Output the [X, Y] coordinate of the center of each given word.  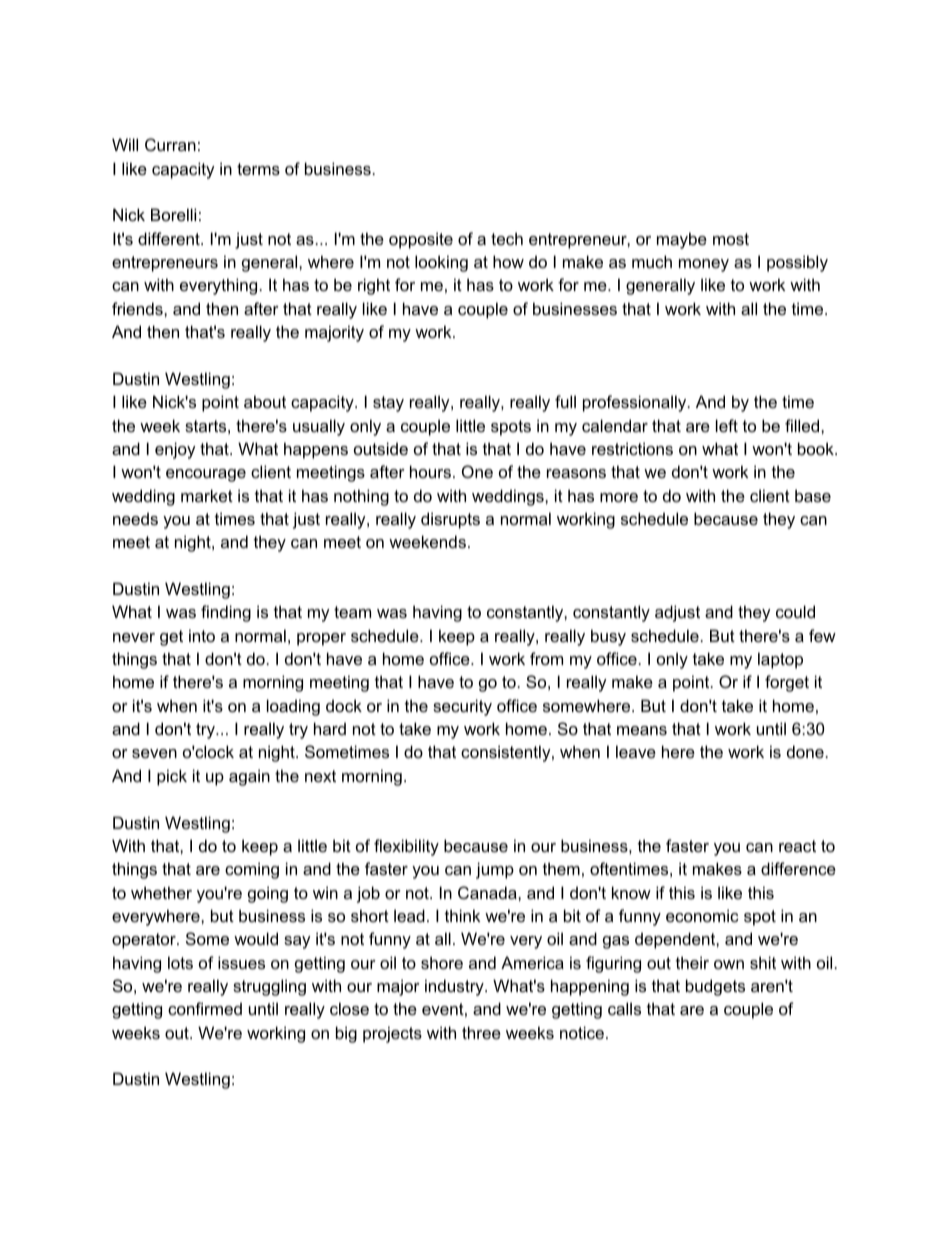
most [731, 239]
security [462, 707]
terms [258, 169]
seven [154, 753]
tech [507, 238]
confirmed [205, 1008]
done [805, 751]
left [727, 425]
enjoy [175, 450]
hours [432, 471]
